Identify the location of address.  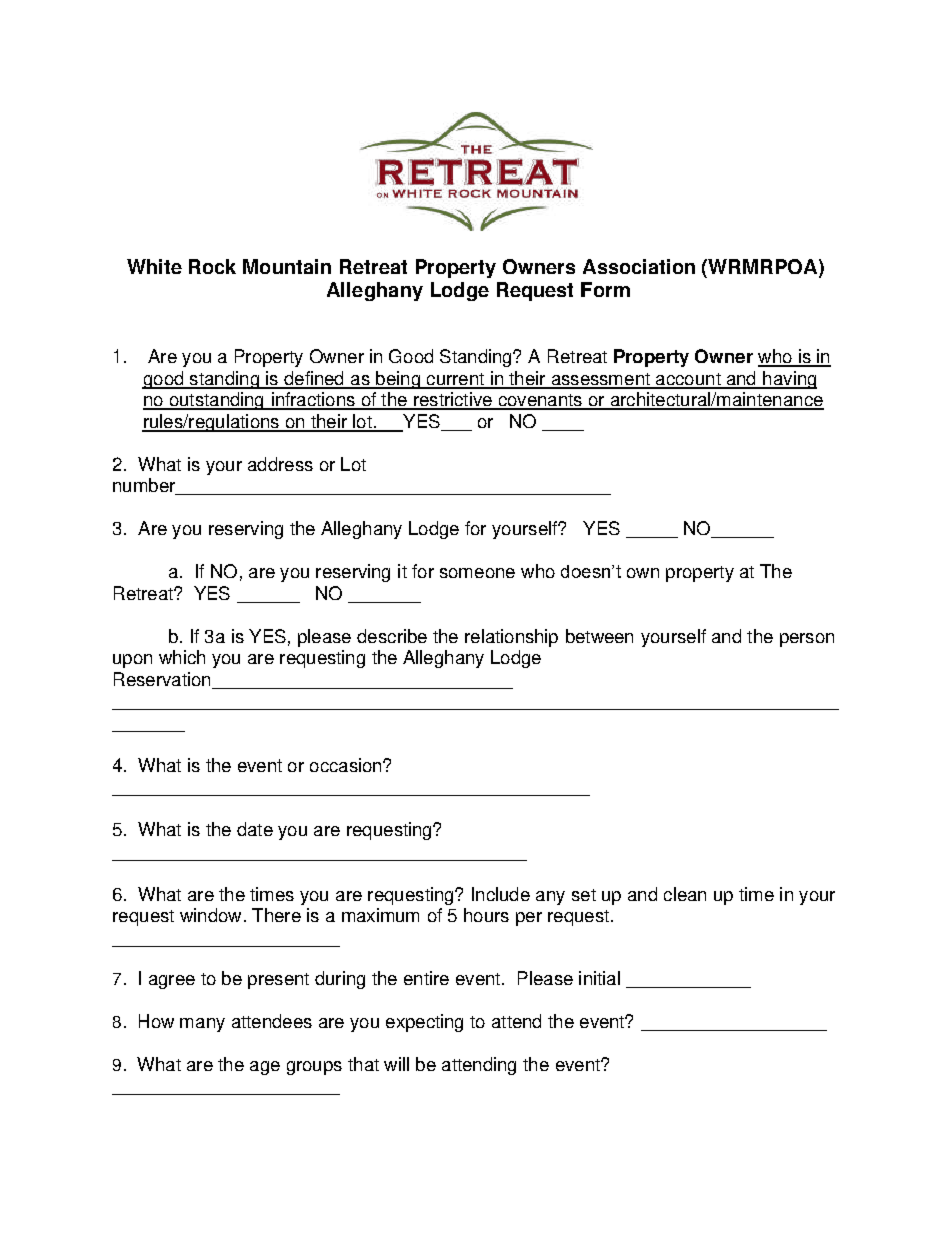
(280, 464).
